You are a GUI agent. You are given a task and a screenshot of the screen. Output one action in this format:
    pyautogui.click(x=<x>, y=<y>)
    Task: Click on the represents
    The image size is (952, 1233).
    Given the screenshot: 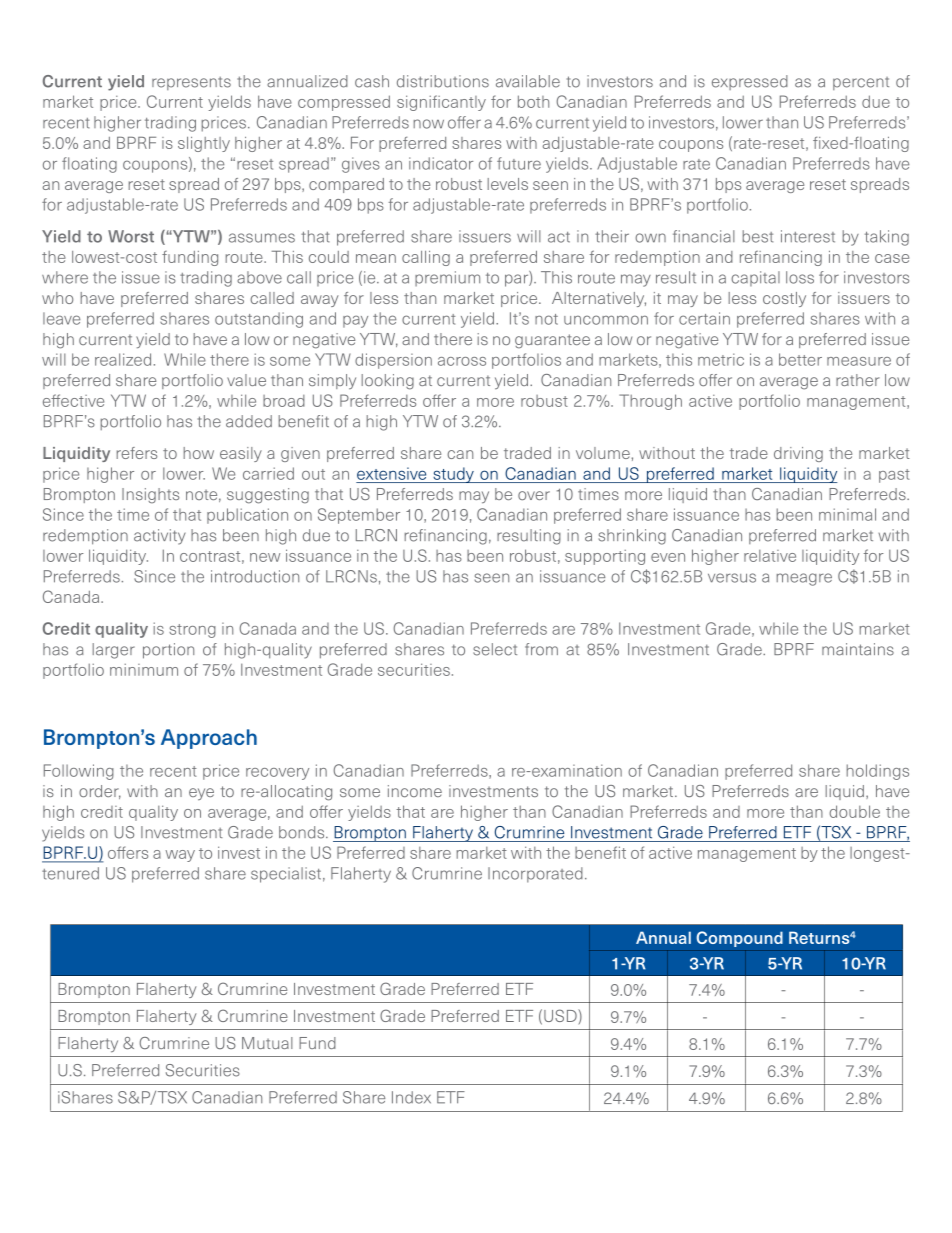 What is the action you would take?
    pyautogui.click(x=191, y=83)
